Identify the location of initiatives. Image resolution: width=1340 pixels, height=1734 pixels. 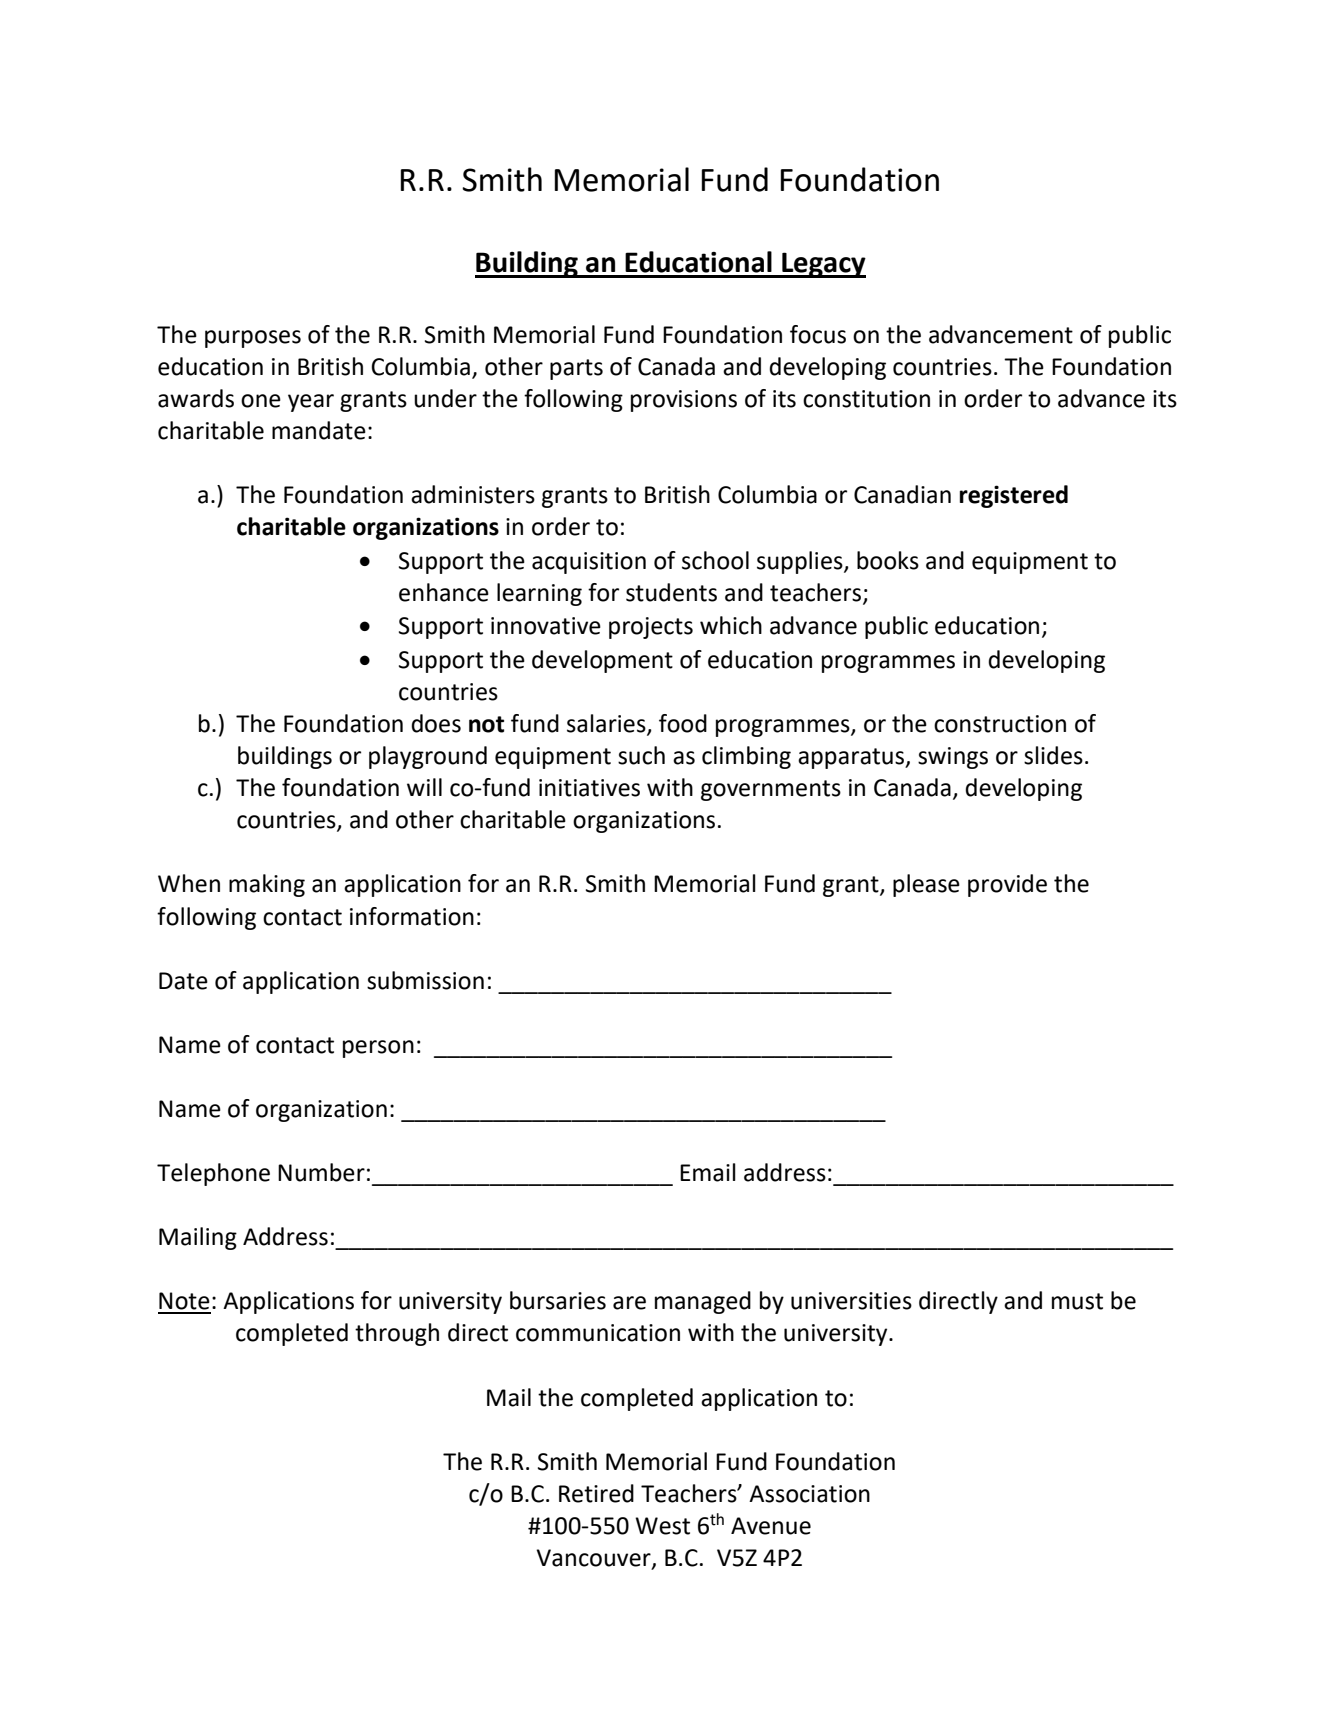
(589, 788).
